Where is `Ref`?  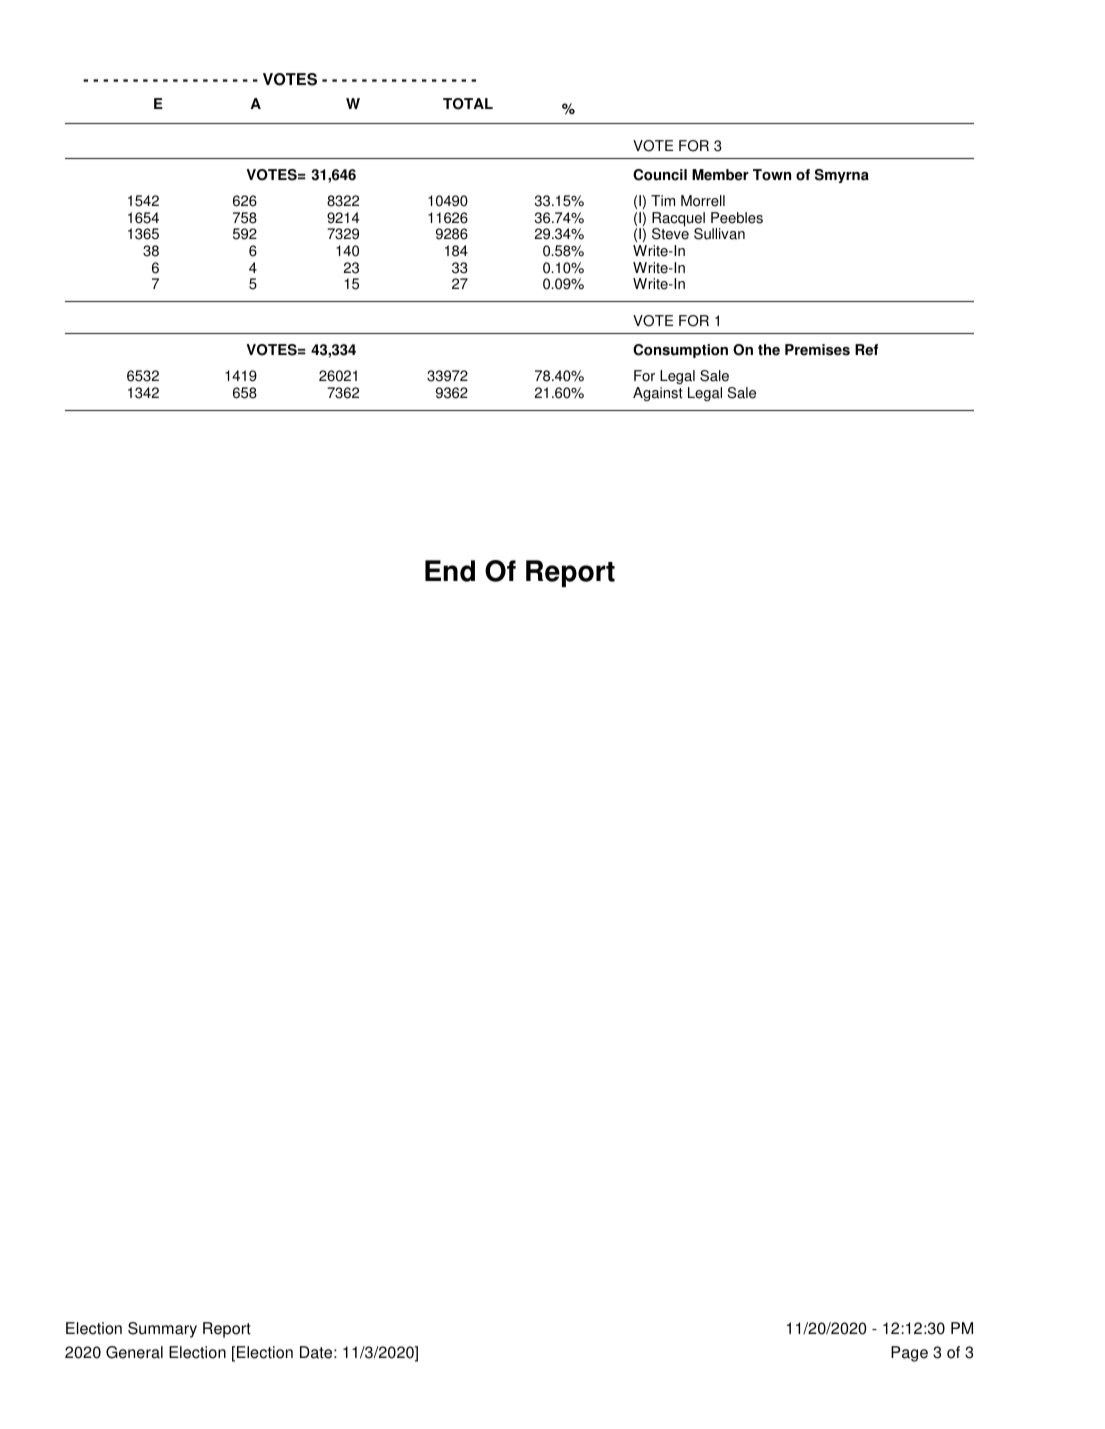
Ref is located at coordinates (866, 350).
